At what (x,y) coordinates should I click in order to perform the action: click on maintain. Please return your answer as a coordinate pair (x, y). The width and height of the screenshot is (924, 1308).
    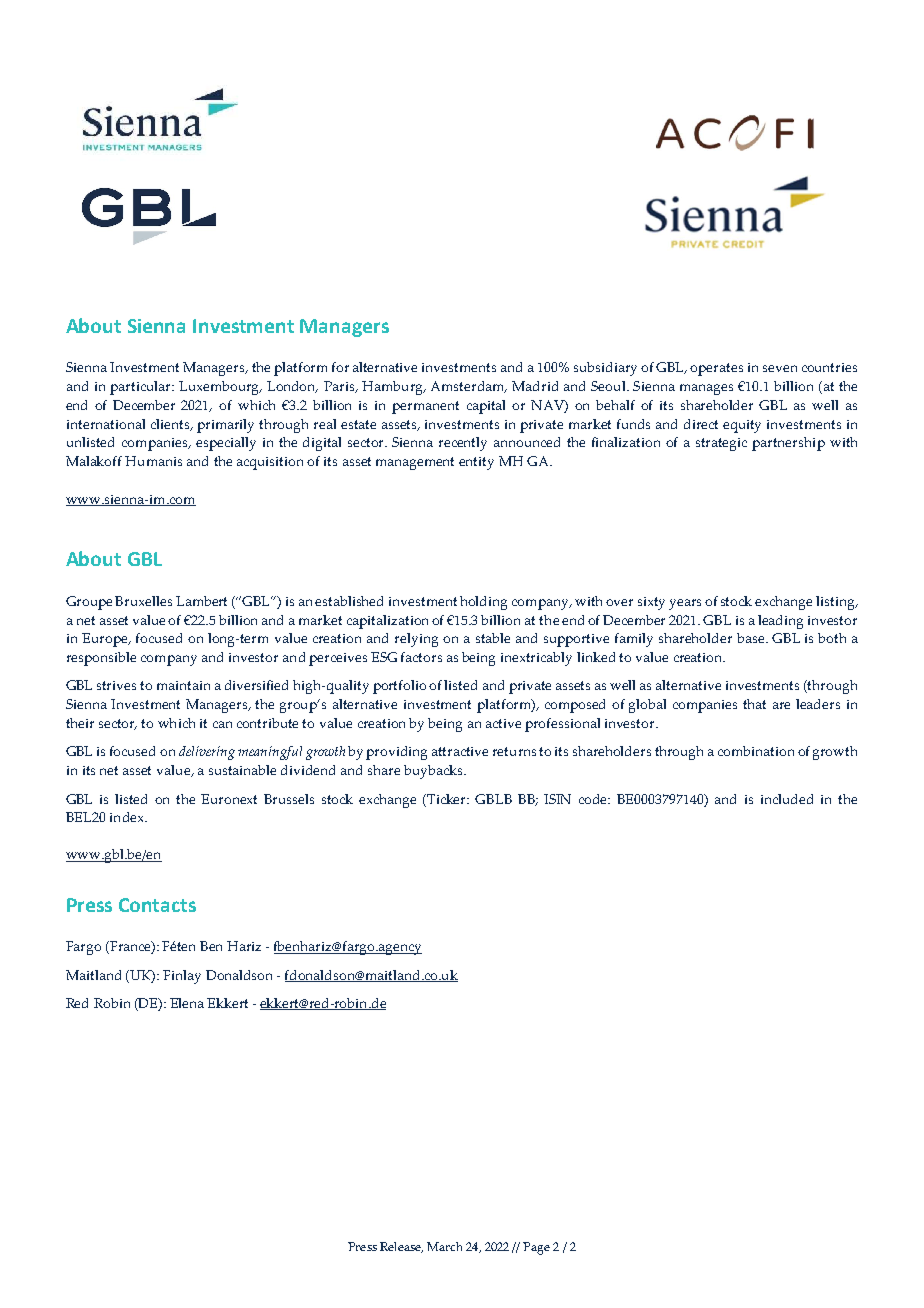
    Looking at the image, I should click on (183, 685).
